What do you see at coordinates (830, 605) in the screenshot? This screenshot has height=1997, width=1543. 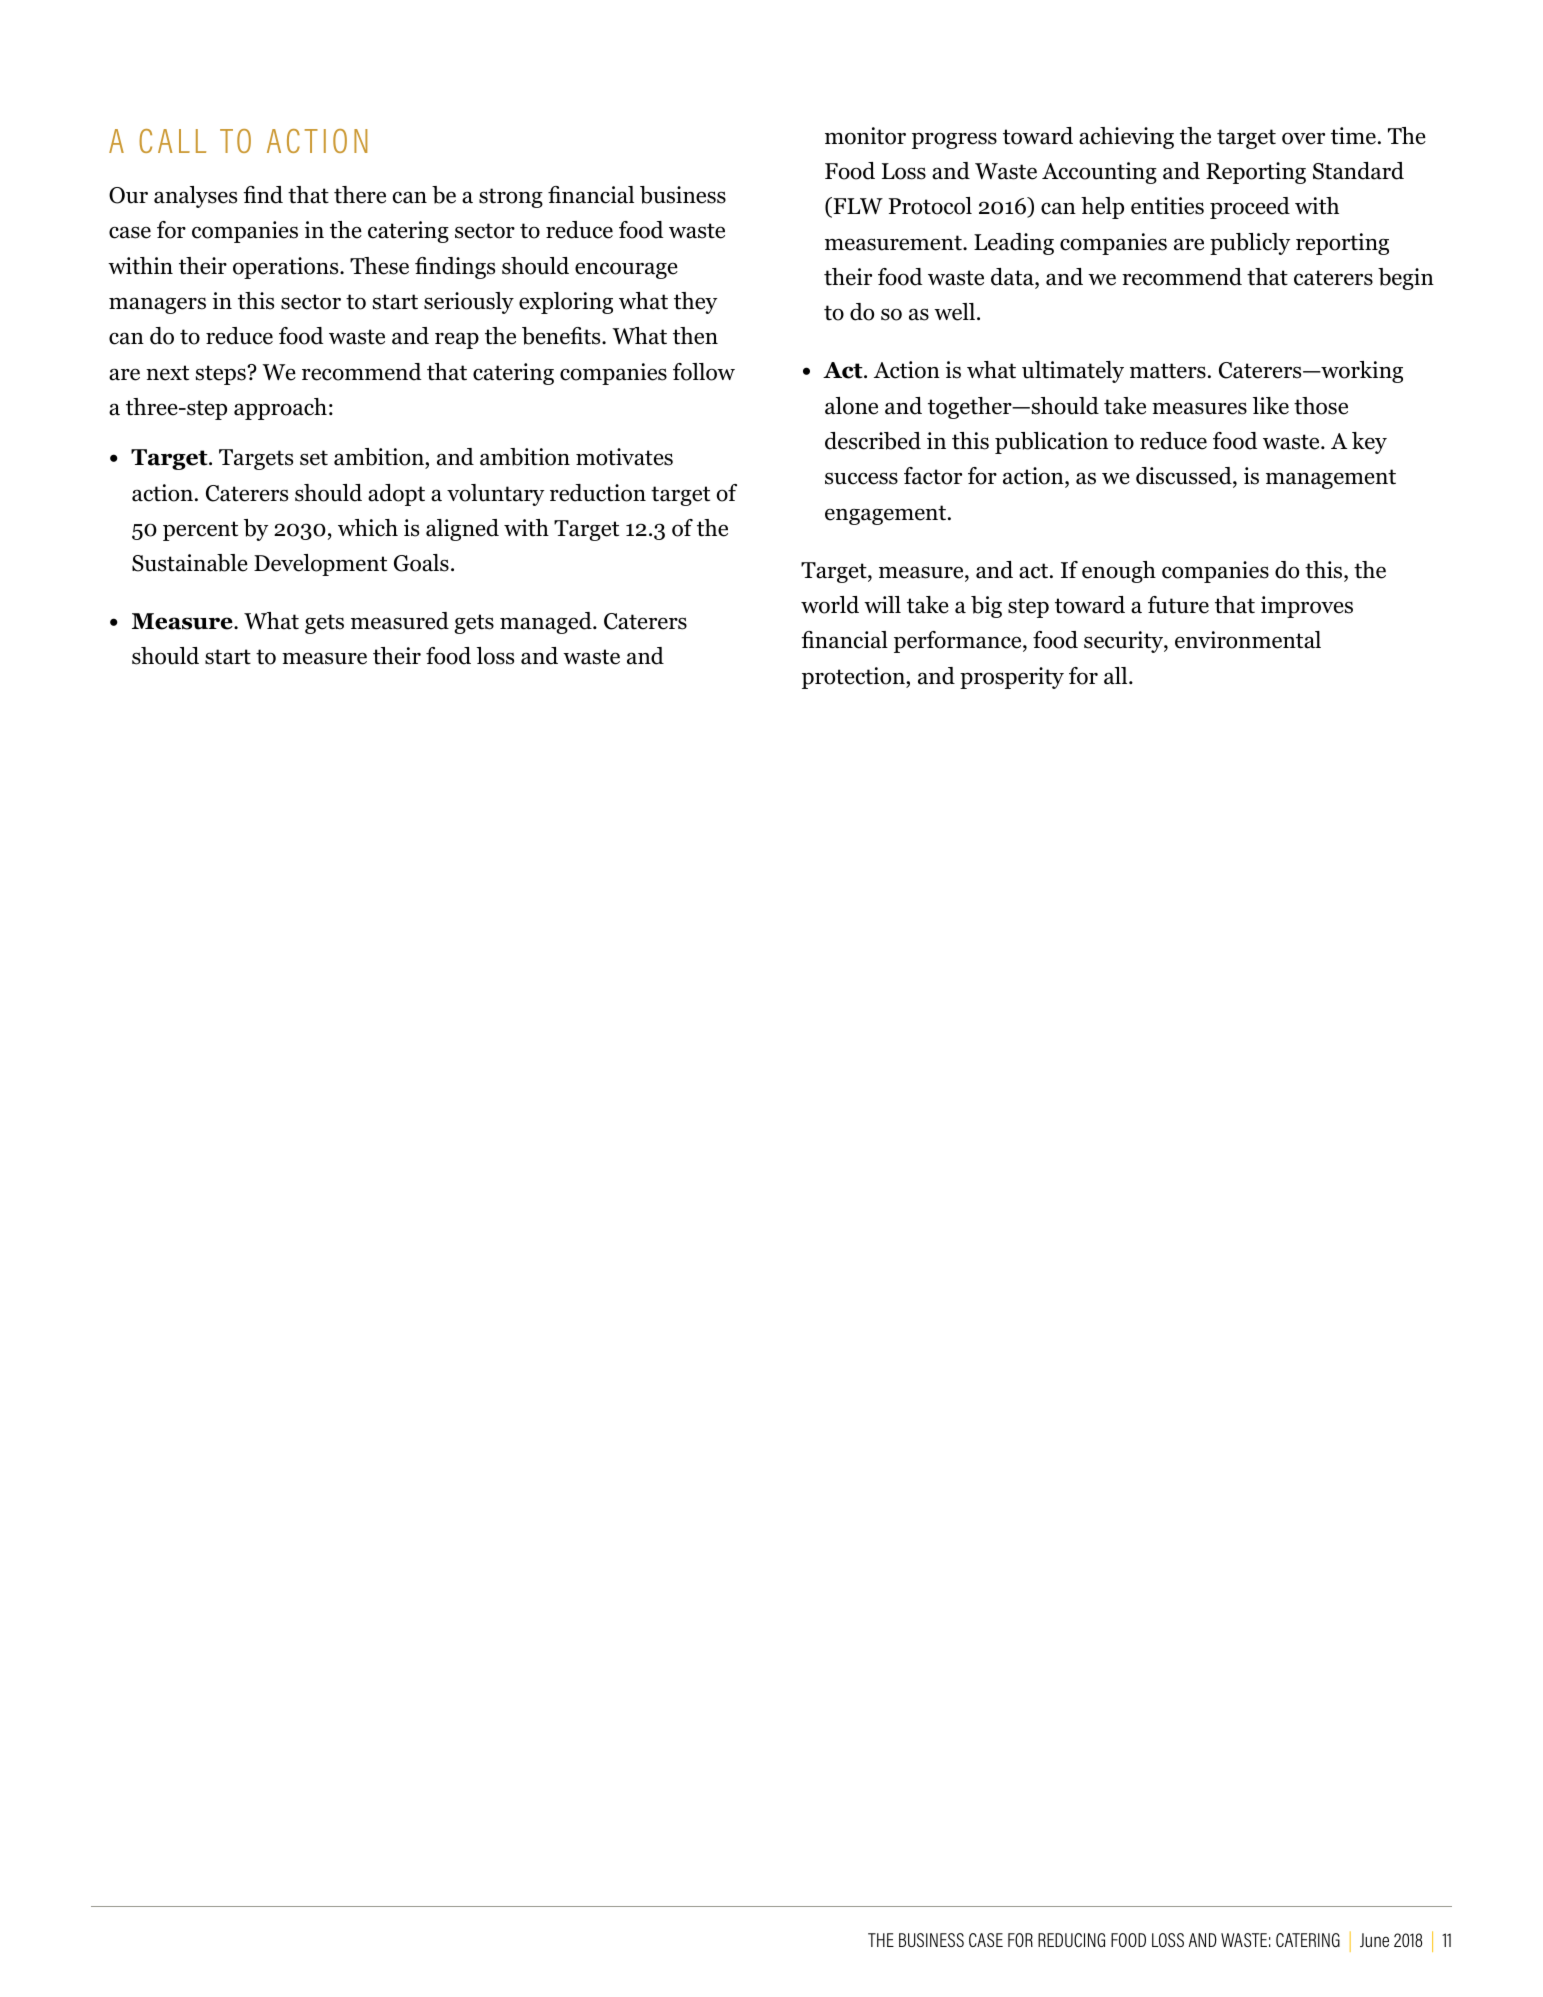 I see `world` at bounding box center [830, 605].
